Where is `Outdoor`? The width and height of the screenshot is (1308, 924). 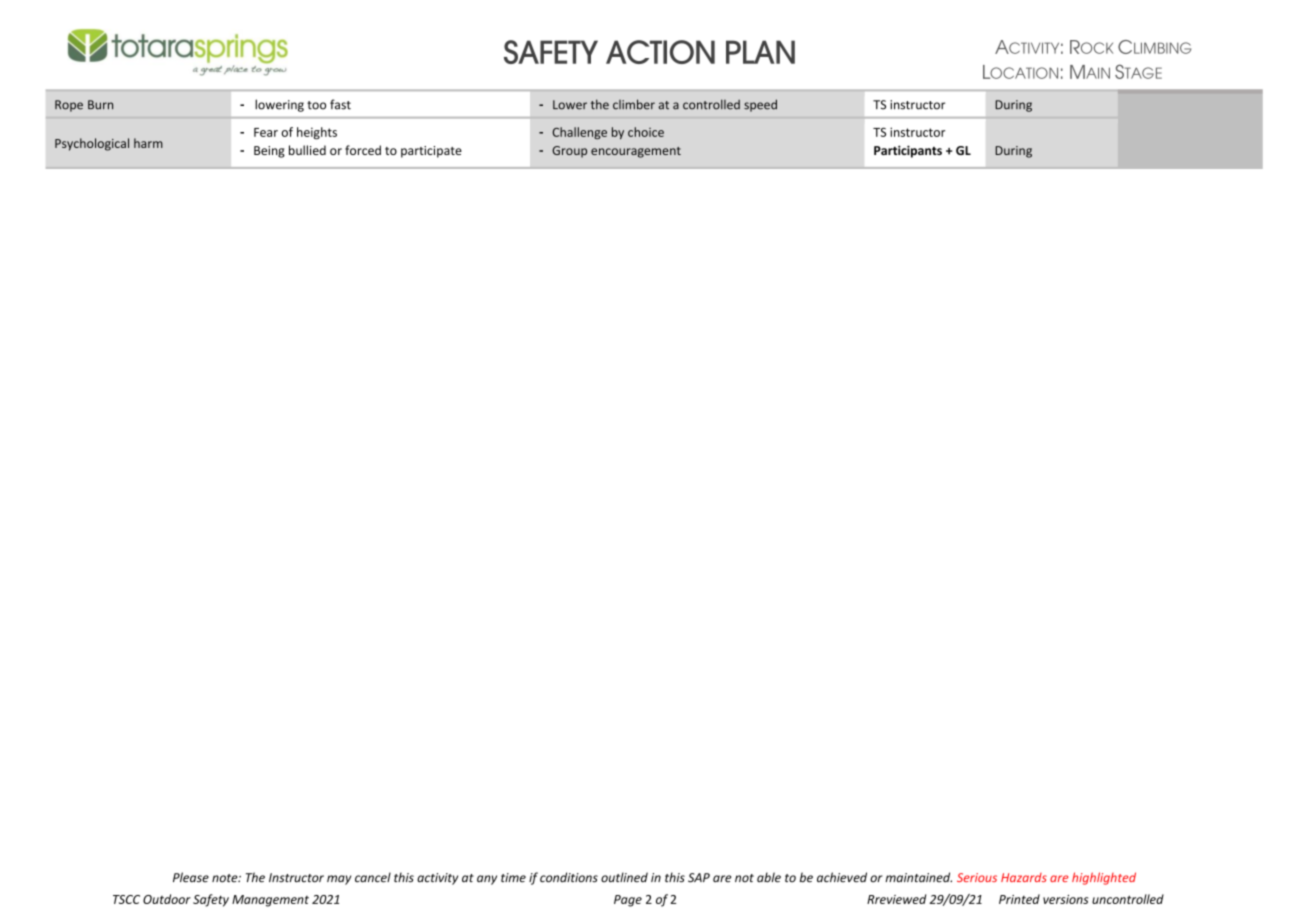 Outdoor is located at coordinates (167, 899).
